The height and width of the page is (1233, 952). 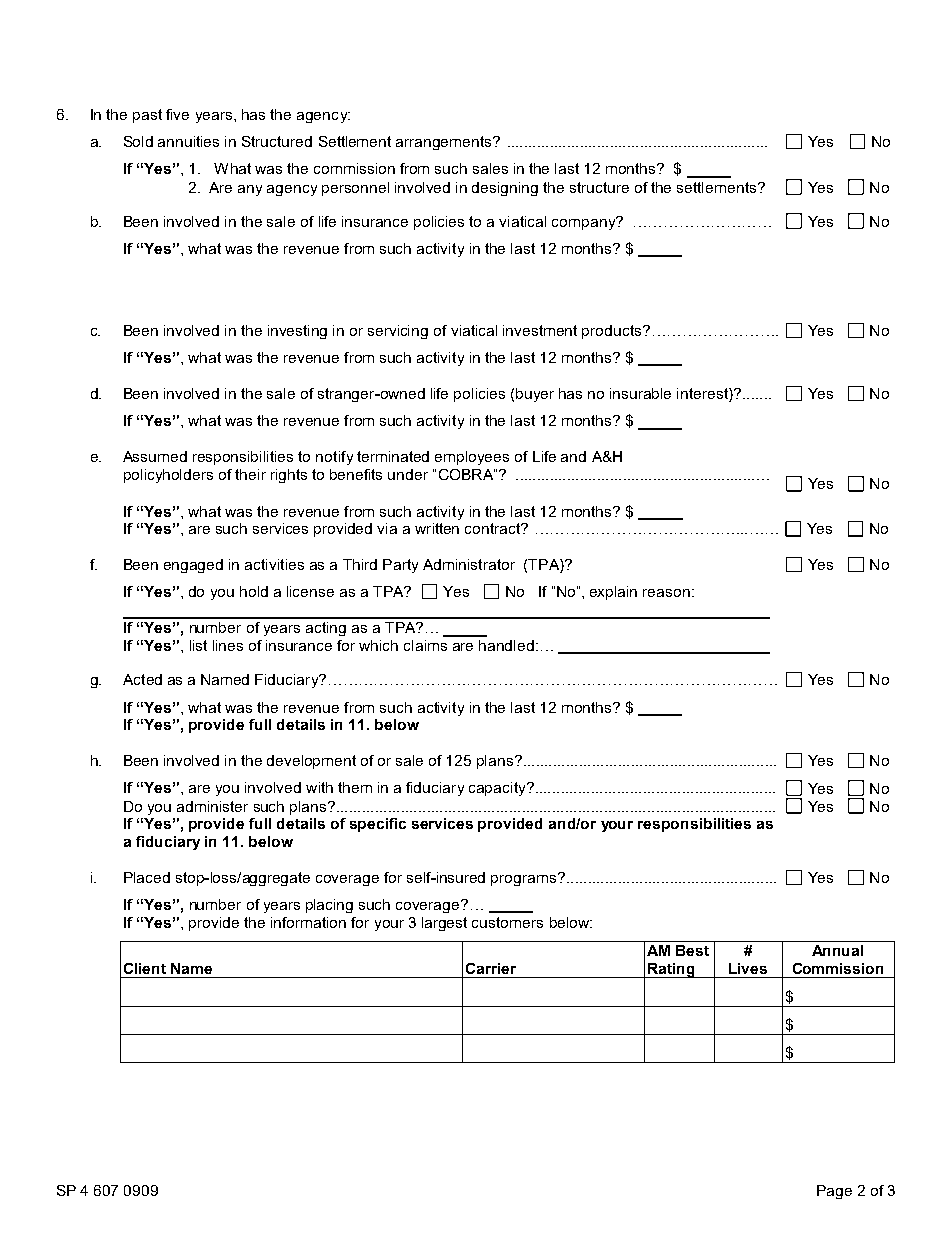 I want to click on lines, so click(x=228, y=645).
